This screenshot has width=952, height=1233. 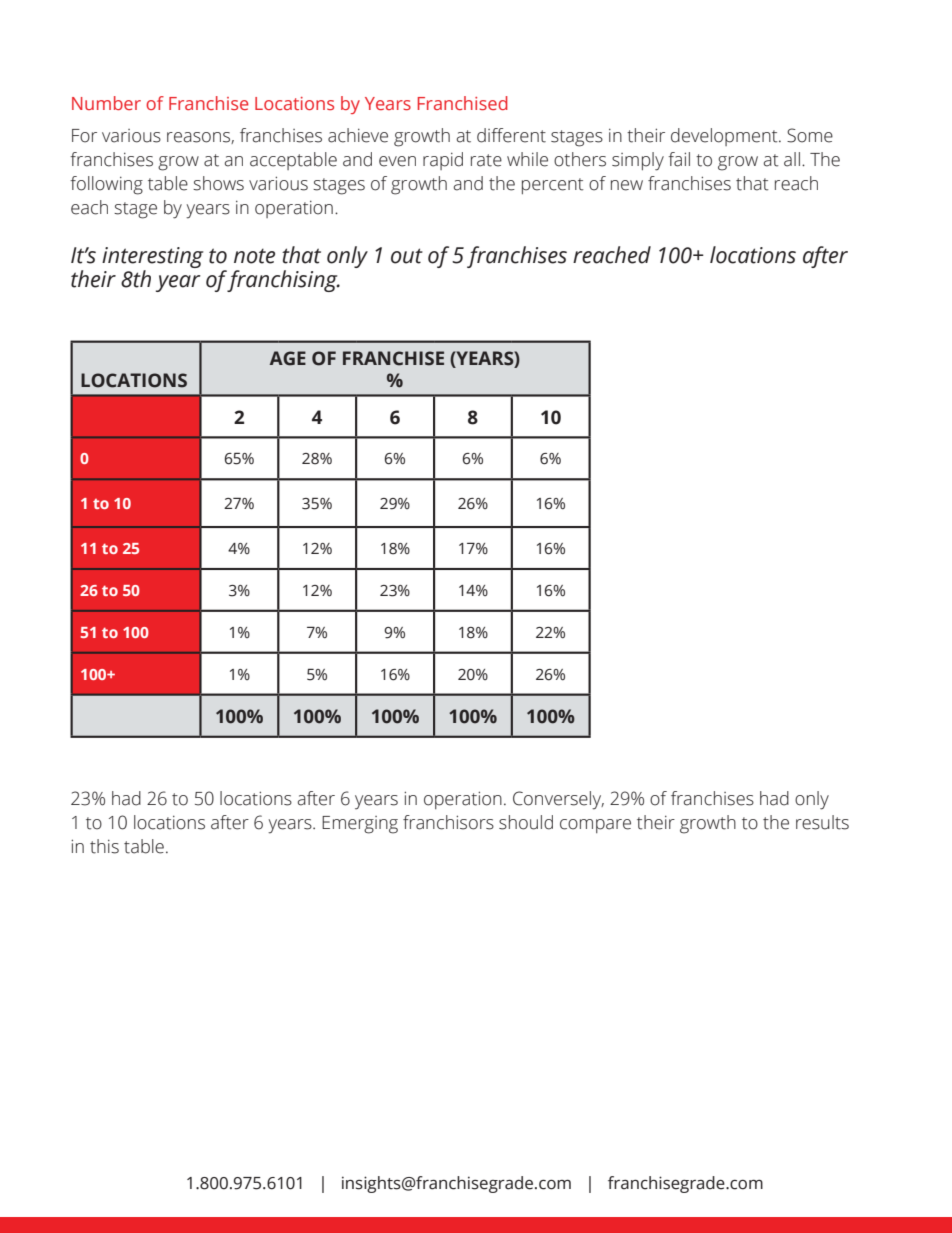 What do you see at coordinates (360, 825) in the screenshot?
I see `Emerging` at bounding box center [360, 825].
